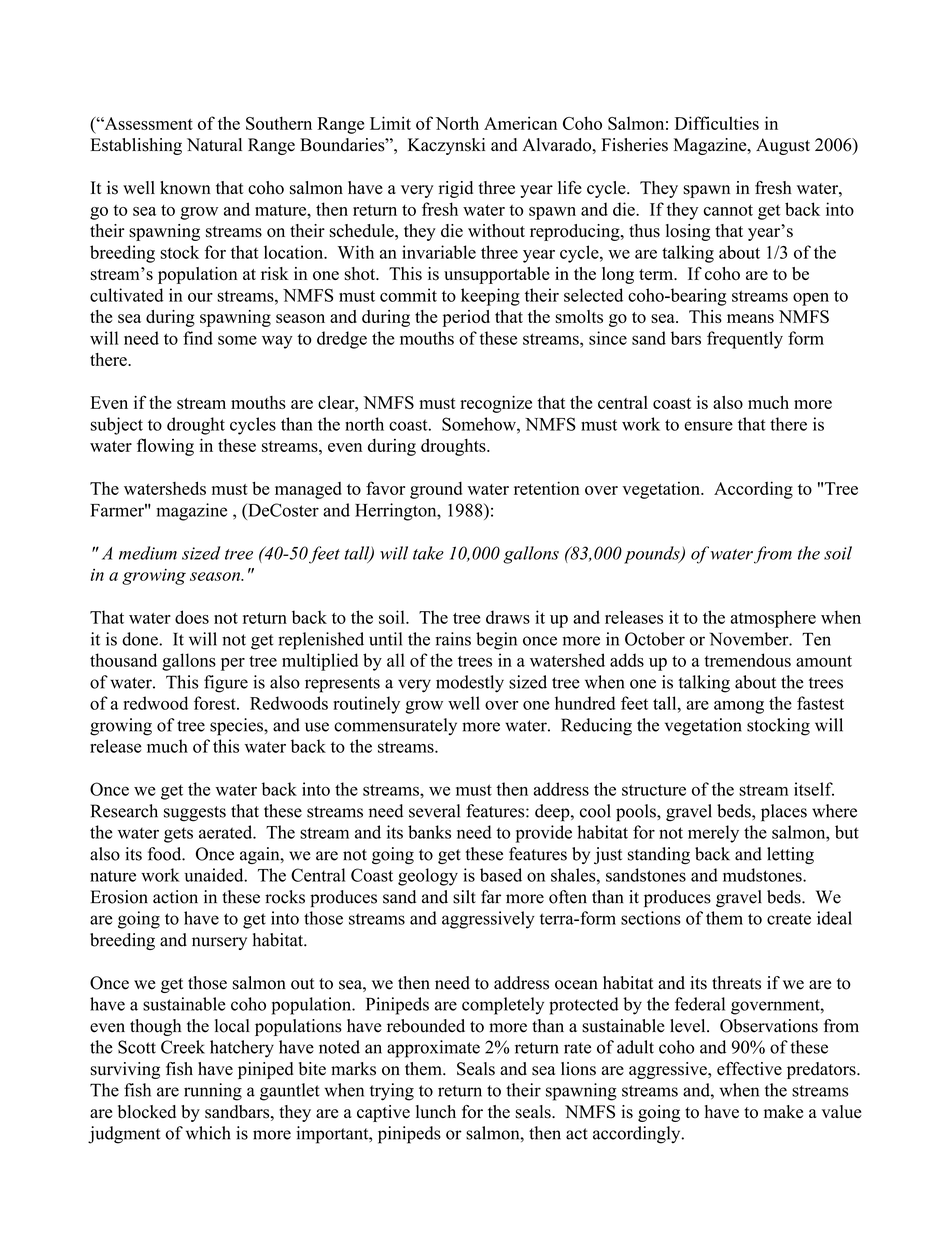  What do you see at coordinates (214, 145) in the screenshot?
I see `Natural` at bounding box center [214, 145].
